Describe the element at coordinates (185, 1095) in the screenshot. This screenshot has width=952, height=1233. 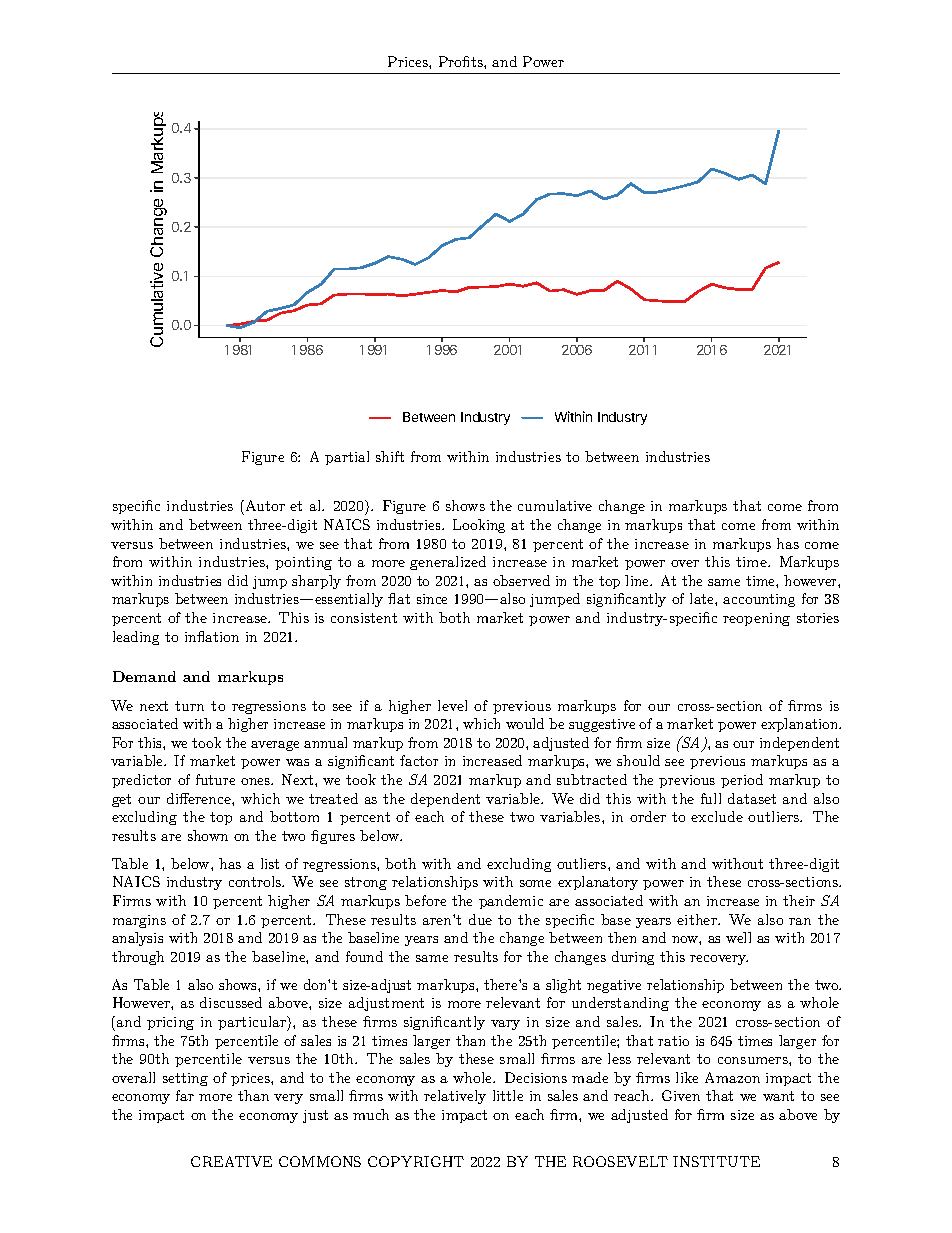
I see `far` at that location.
